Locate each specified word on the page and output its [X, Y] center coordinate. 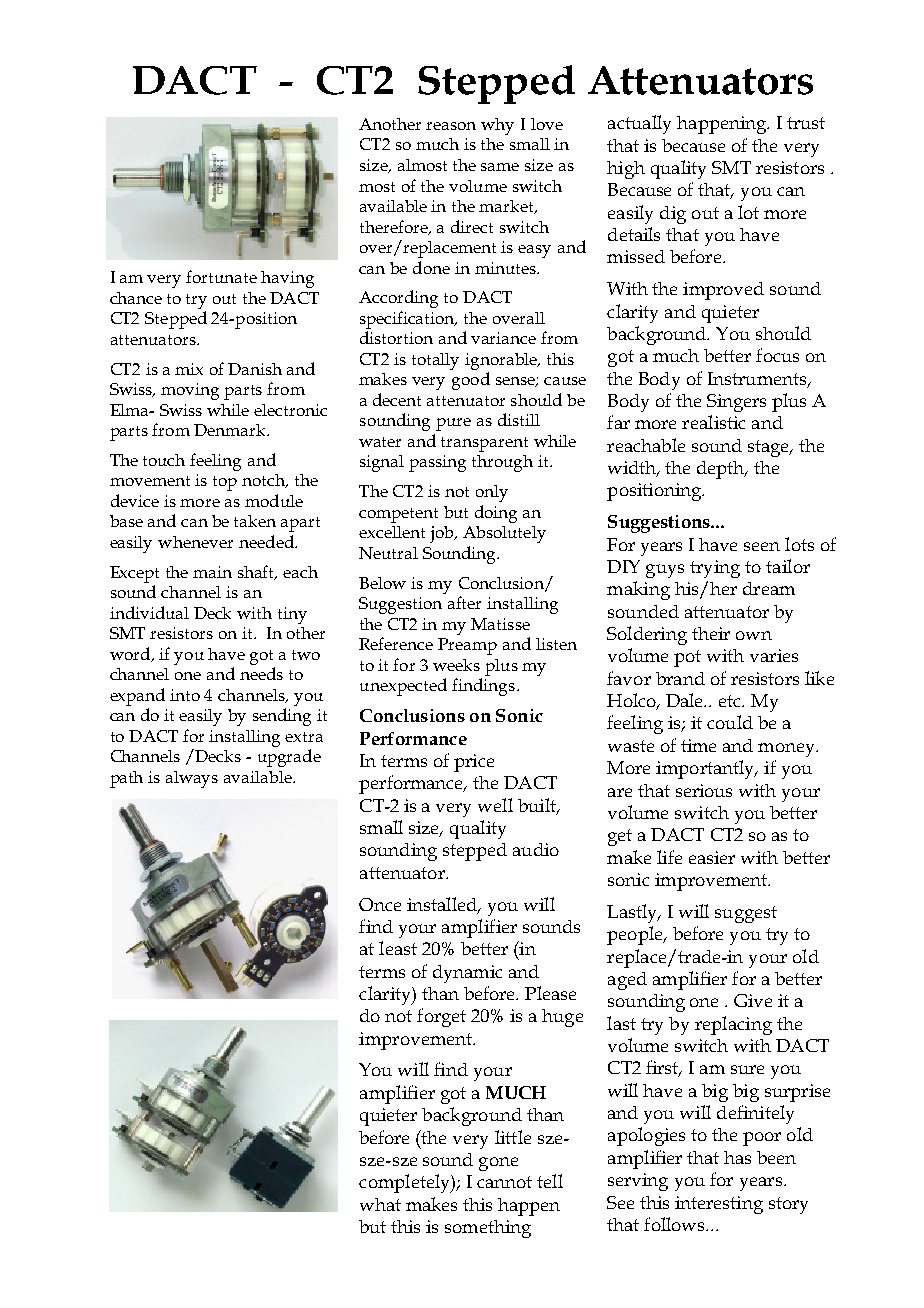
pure [453, 424]
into [185, 695]
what [380, 1204]
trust [806, 123]
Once [380, 904]
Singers [736, 403]
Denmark [231, 430]
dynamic [467, 974]
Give [753, 1000]
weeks [456, 665]
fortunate [221, 276]
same [500, 167]
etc [731, 701]
